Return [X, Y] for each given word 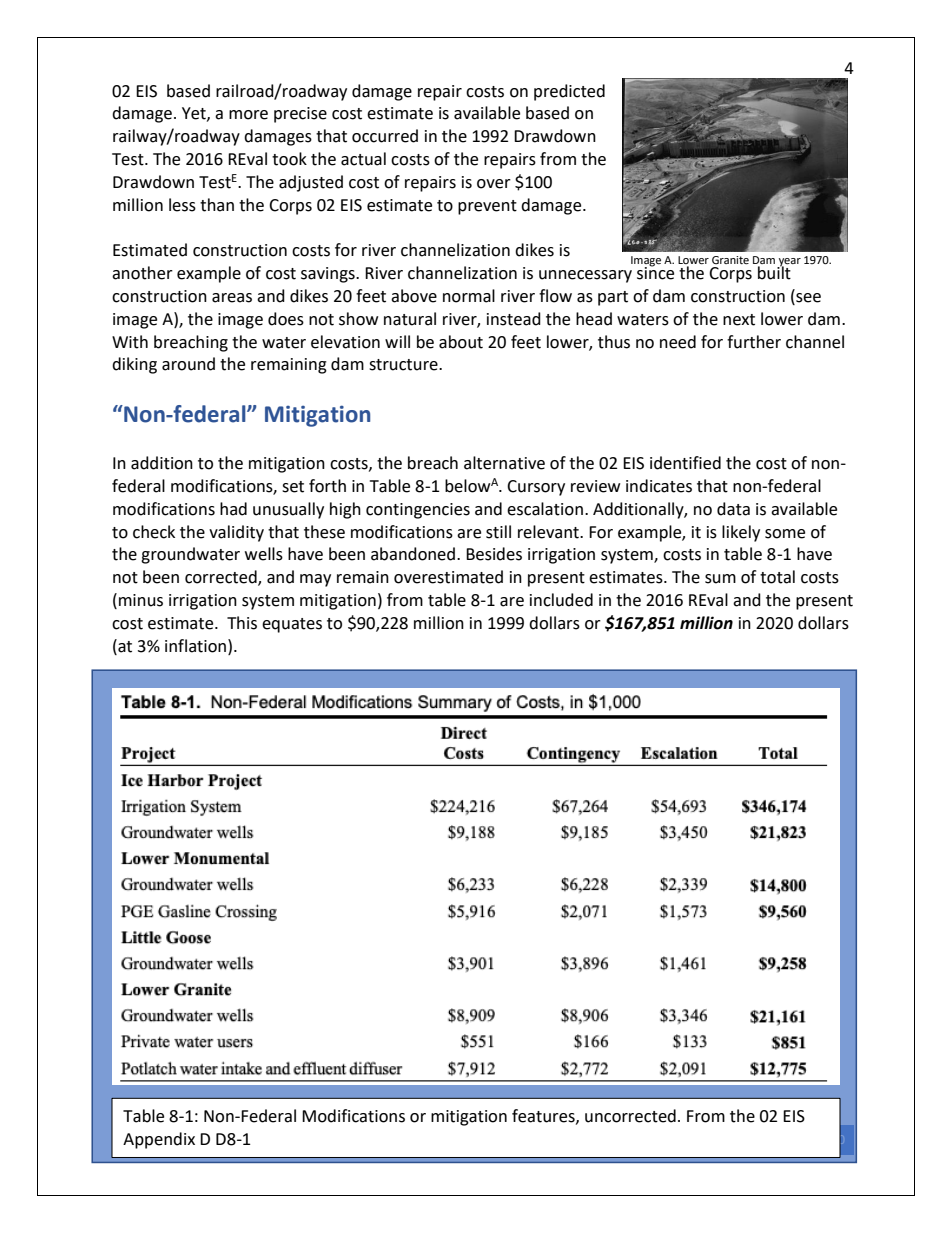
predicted [569, 92]
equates [292, 625]
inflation [197, 646]
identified [685, 463]
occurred [385, 136]
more [248, 115]
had [233, 509]
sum [720, 579]
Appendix [159, 1140]
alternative [504, 463]
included [561, 600]
